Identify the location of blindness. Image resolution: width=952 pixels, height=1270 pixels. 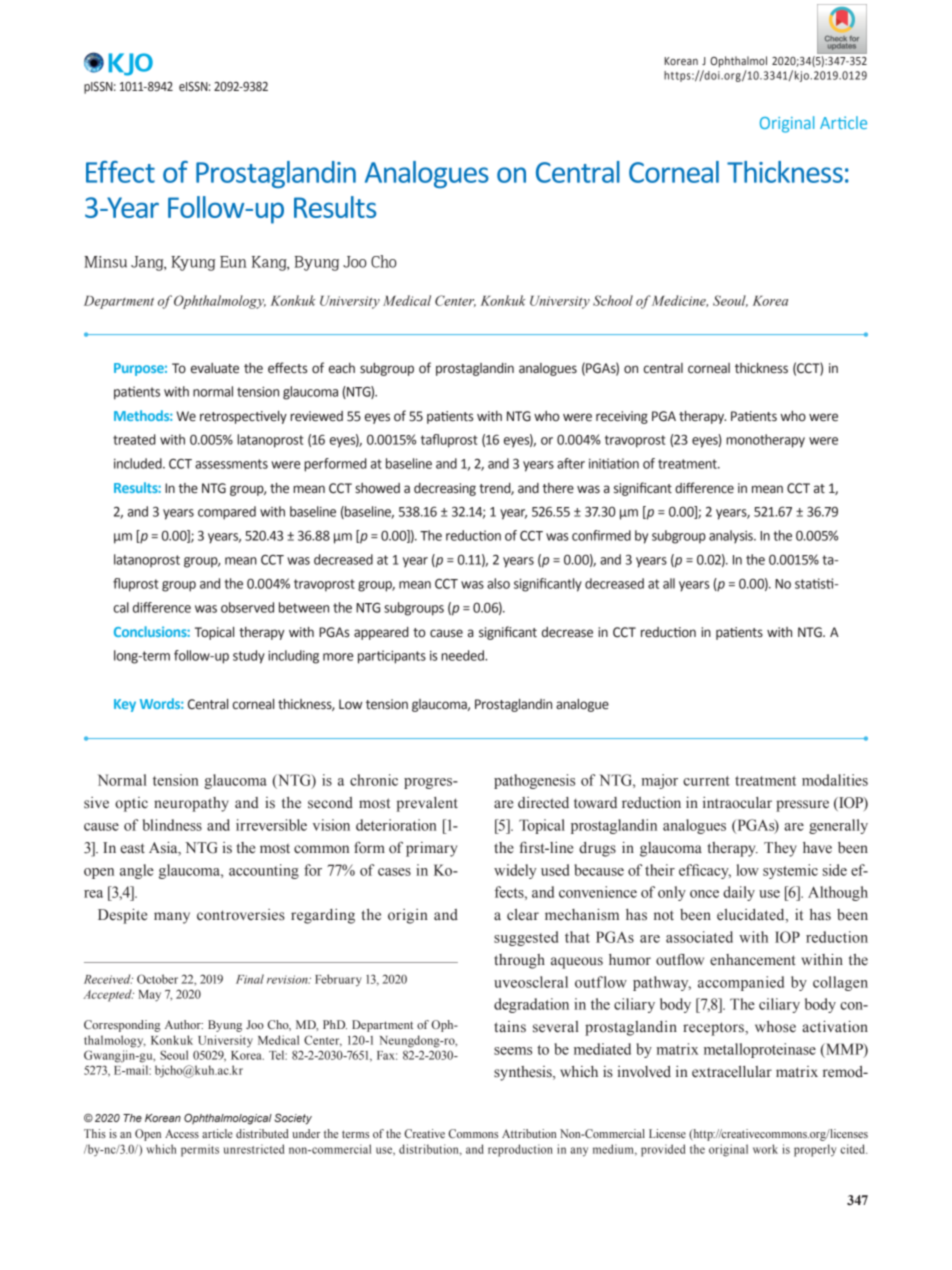
(172, 825).
